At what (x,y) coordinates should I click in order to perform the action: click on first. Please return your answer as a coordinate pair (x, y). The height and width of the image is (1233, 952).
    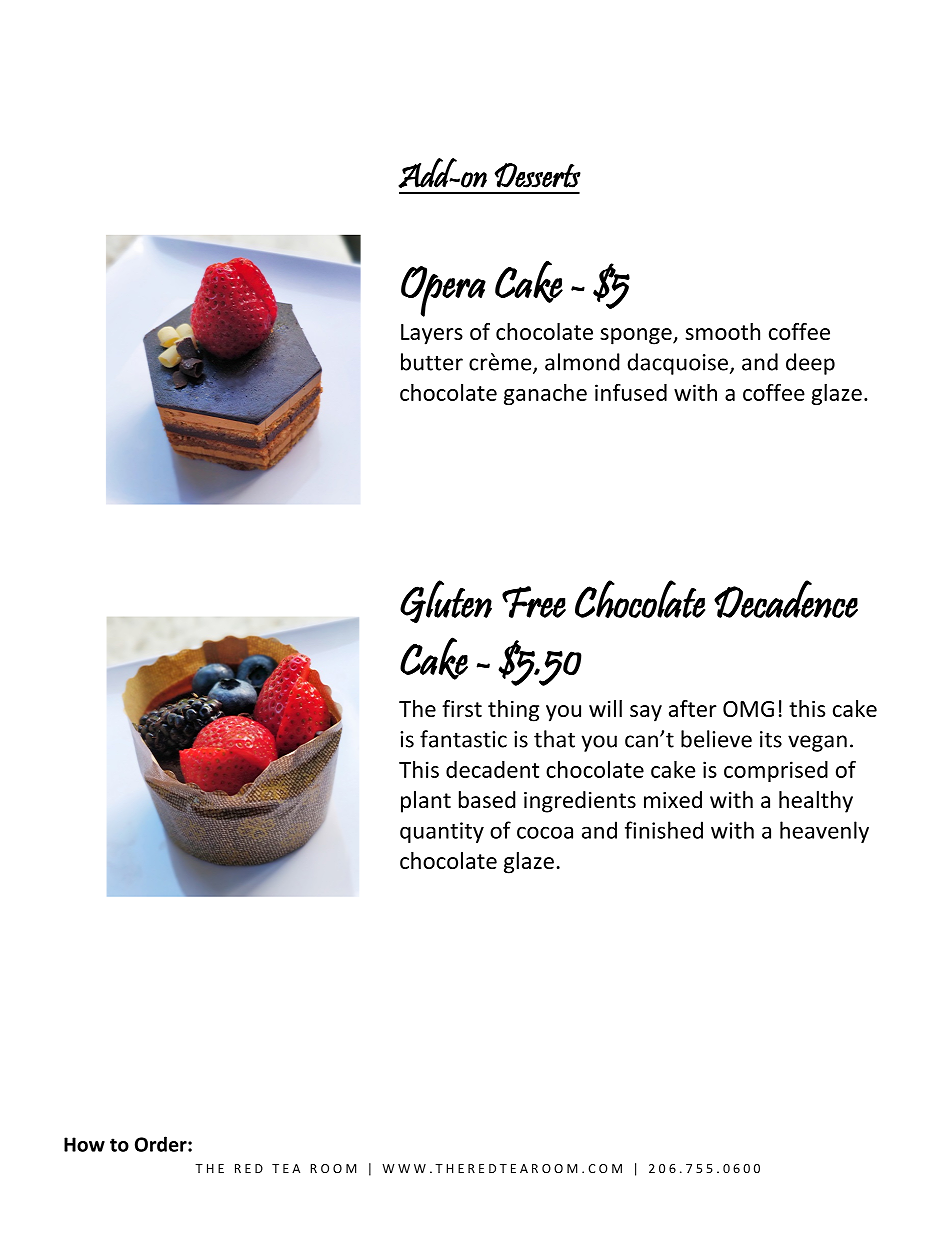
    Looking at the image, I should click on (462, 708).
